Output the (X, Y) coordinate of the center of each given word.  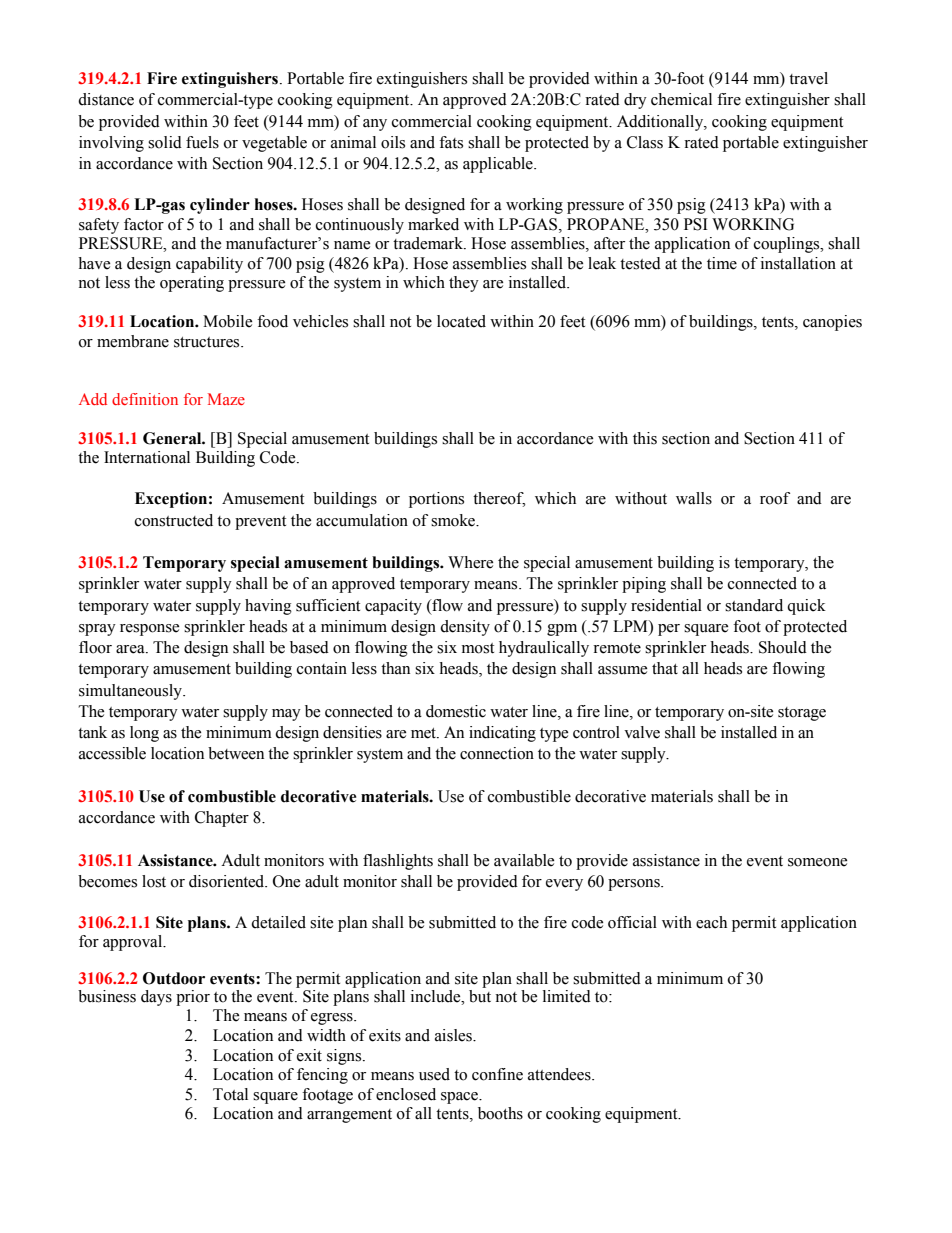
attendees (560, 1074)
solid (165, 142)
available (524, 860)
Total (230, 1094)
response (149, 630)
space (461, 1098)
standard (754, 605)
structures (208, 342)
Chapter (222, 819)
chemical (681, 99)
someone (817, 862)
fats (451, 142)
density (465, 628)
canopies (832, 323)
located (461, 321)
